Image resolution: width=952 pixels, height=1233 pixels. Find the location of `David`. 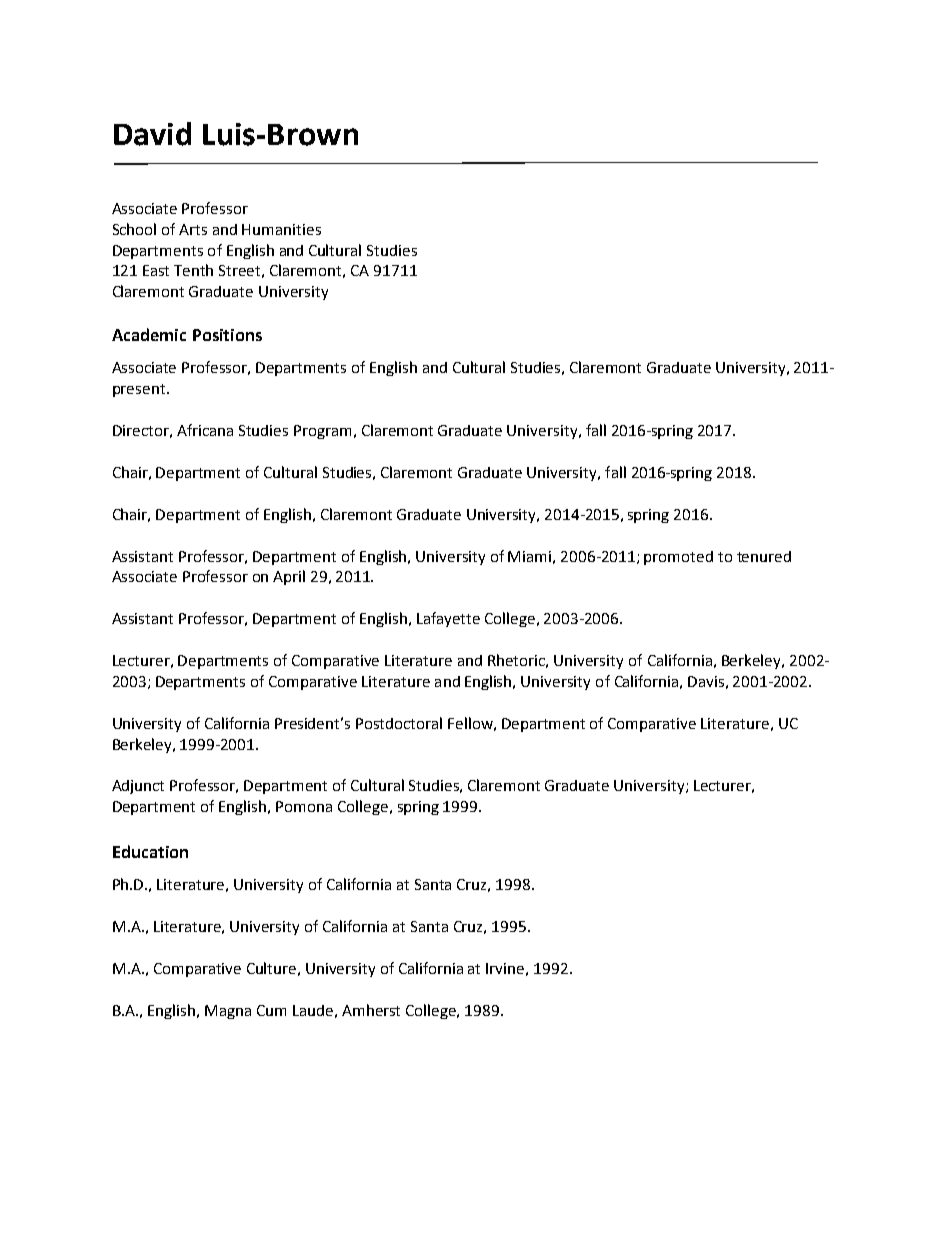

David is located at coordinates (152, 134).
